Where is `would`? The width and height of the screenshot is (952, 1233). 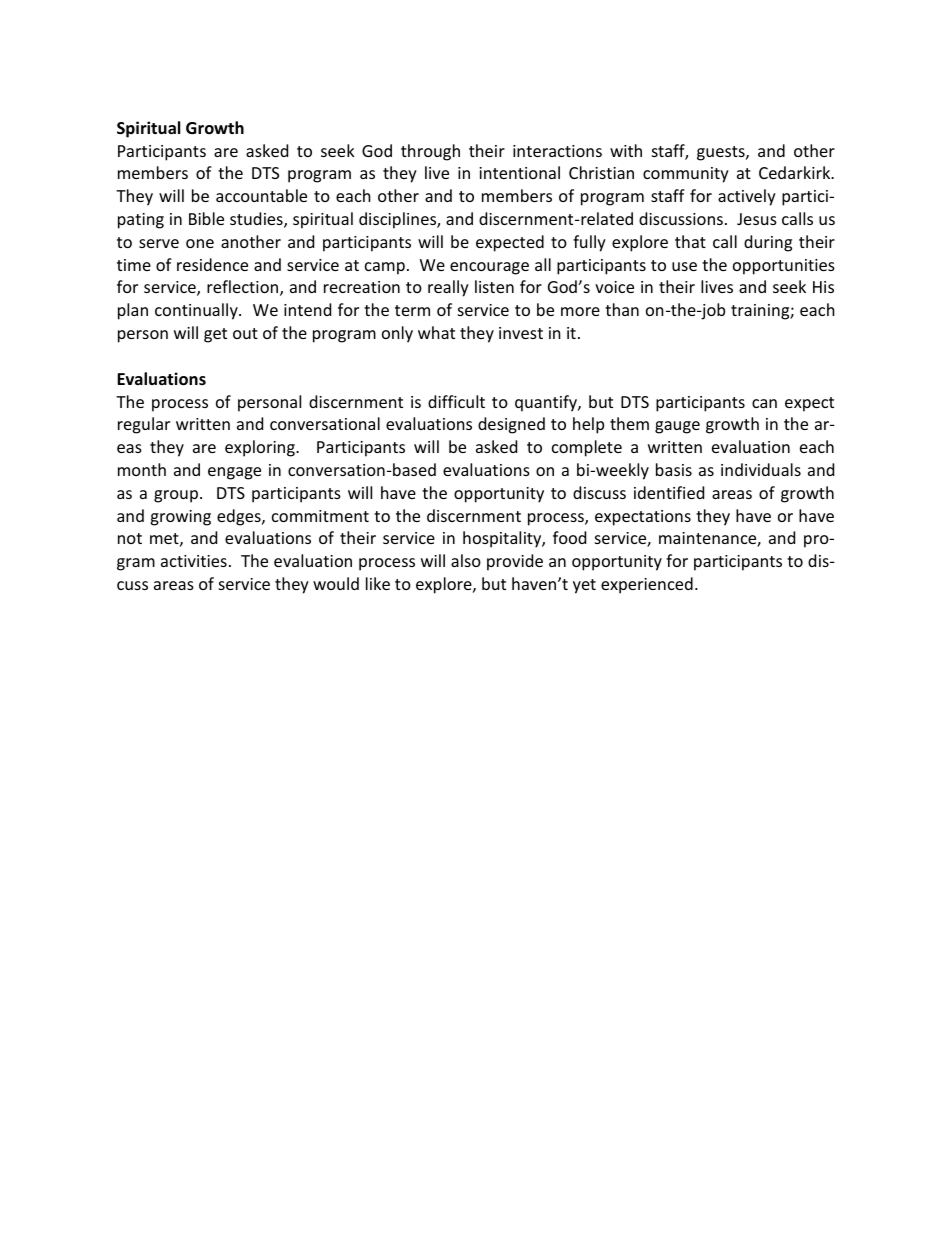 would is located at coordinates (336, 583).
